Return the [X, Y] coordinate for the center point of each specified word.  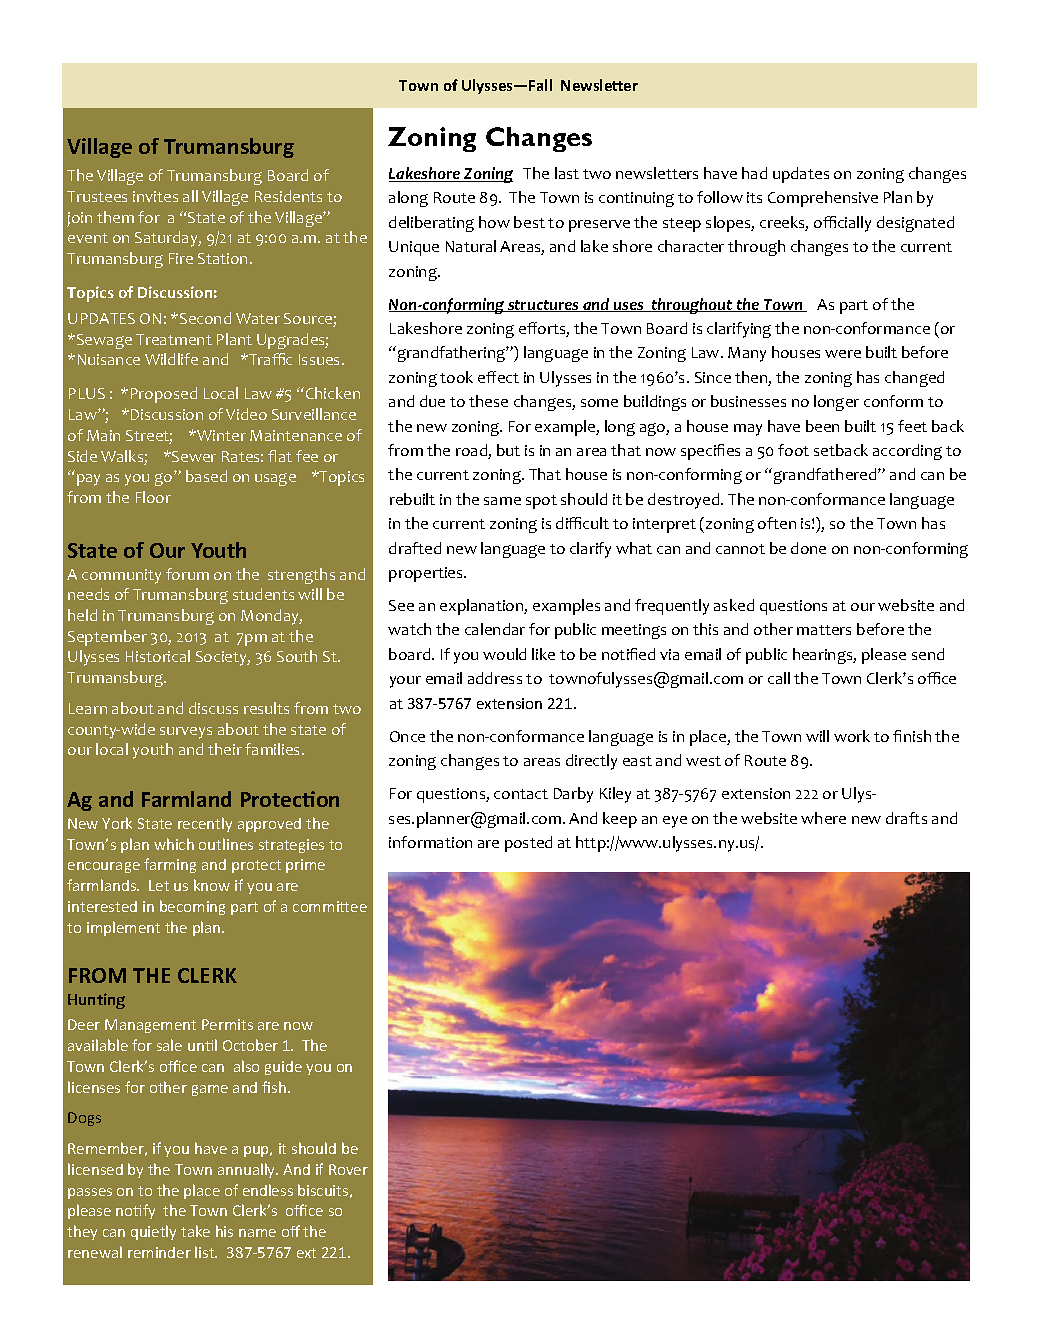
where [823, 818]
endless [268, 1190]
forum [187, 574]
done [808, 548]
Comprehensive [823, 199]
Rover [348, 1169]
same [502, 501]
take [195, 1231]
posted [528, 844]
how [494, 222]
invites [155, 196]
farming [170, 865]
